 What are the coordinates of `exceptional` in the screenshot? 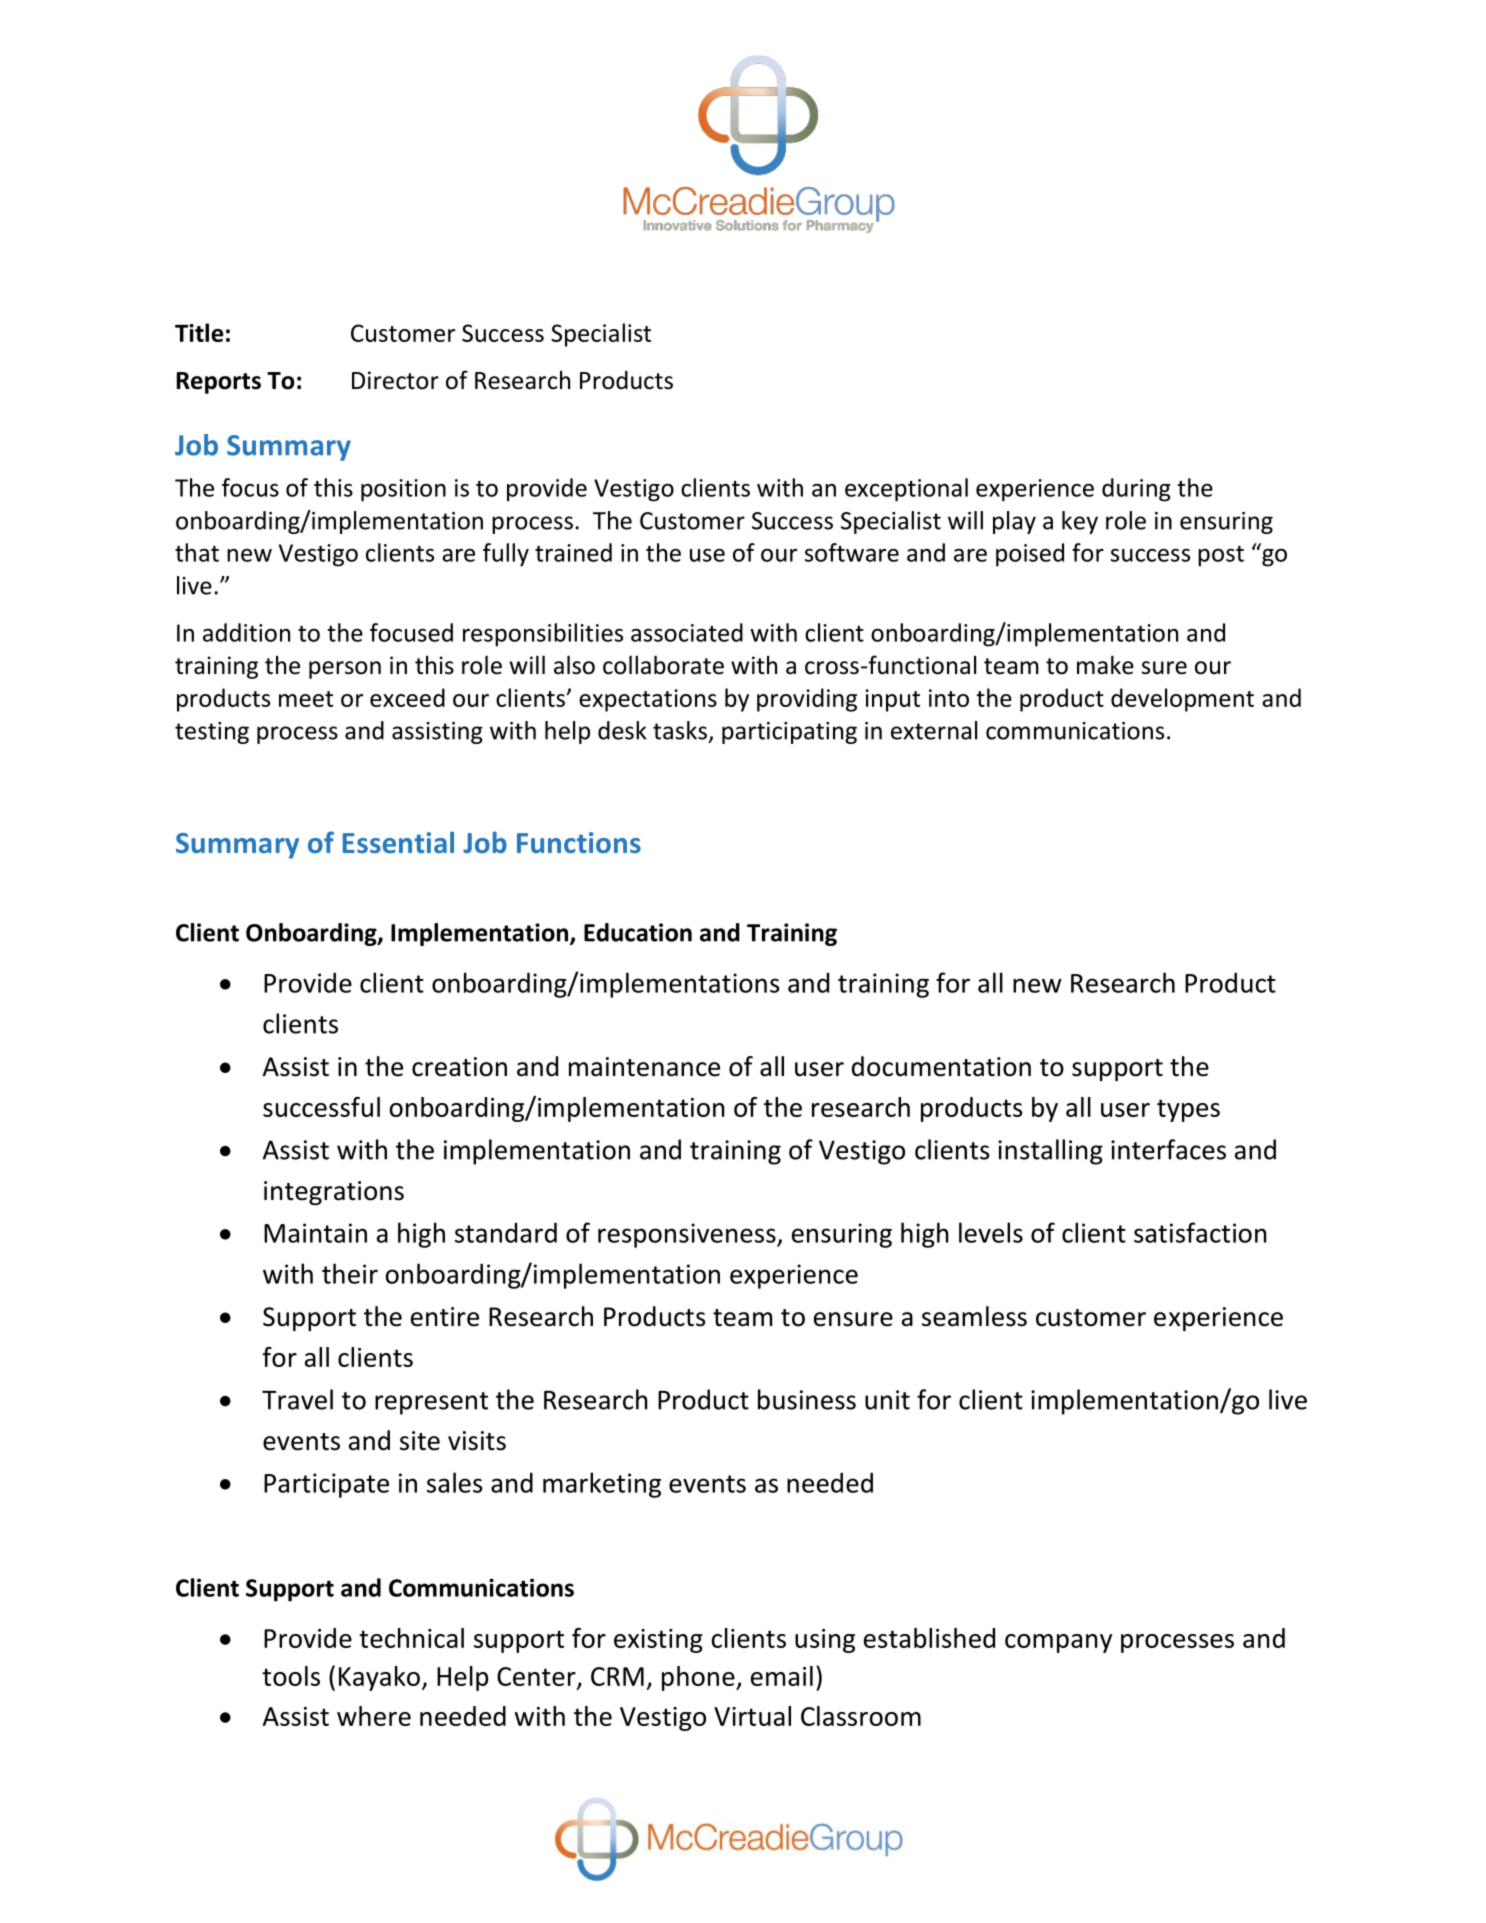 It's located at (906, 490).
